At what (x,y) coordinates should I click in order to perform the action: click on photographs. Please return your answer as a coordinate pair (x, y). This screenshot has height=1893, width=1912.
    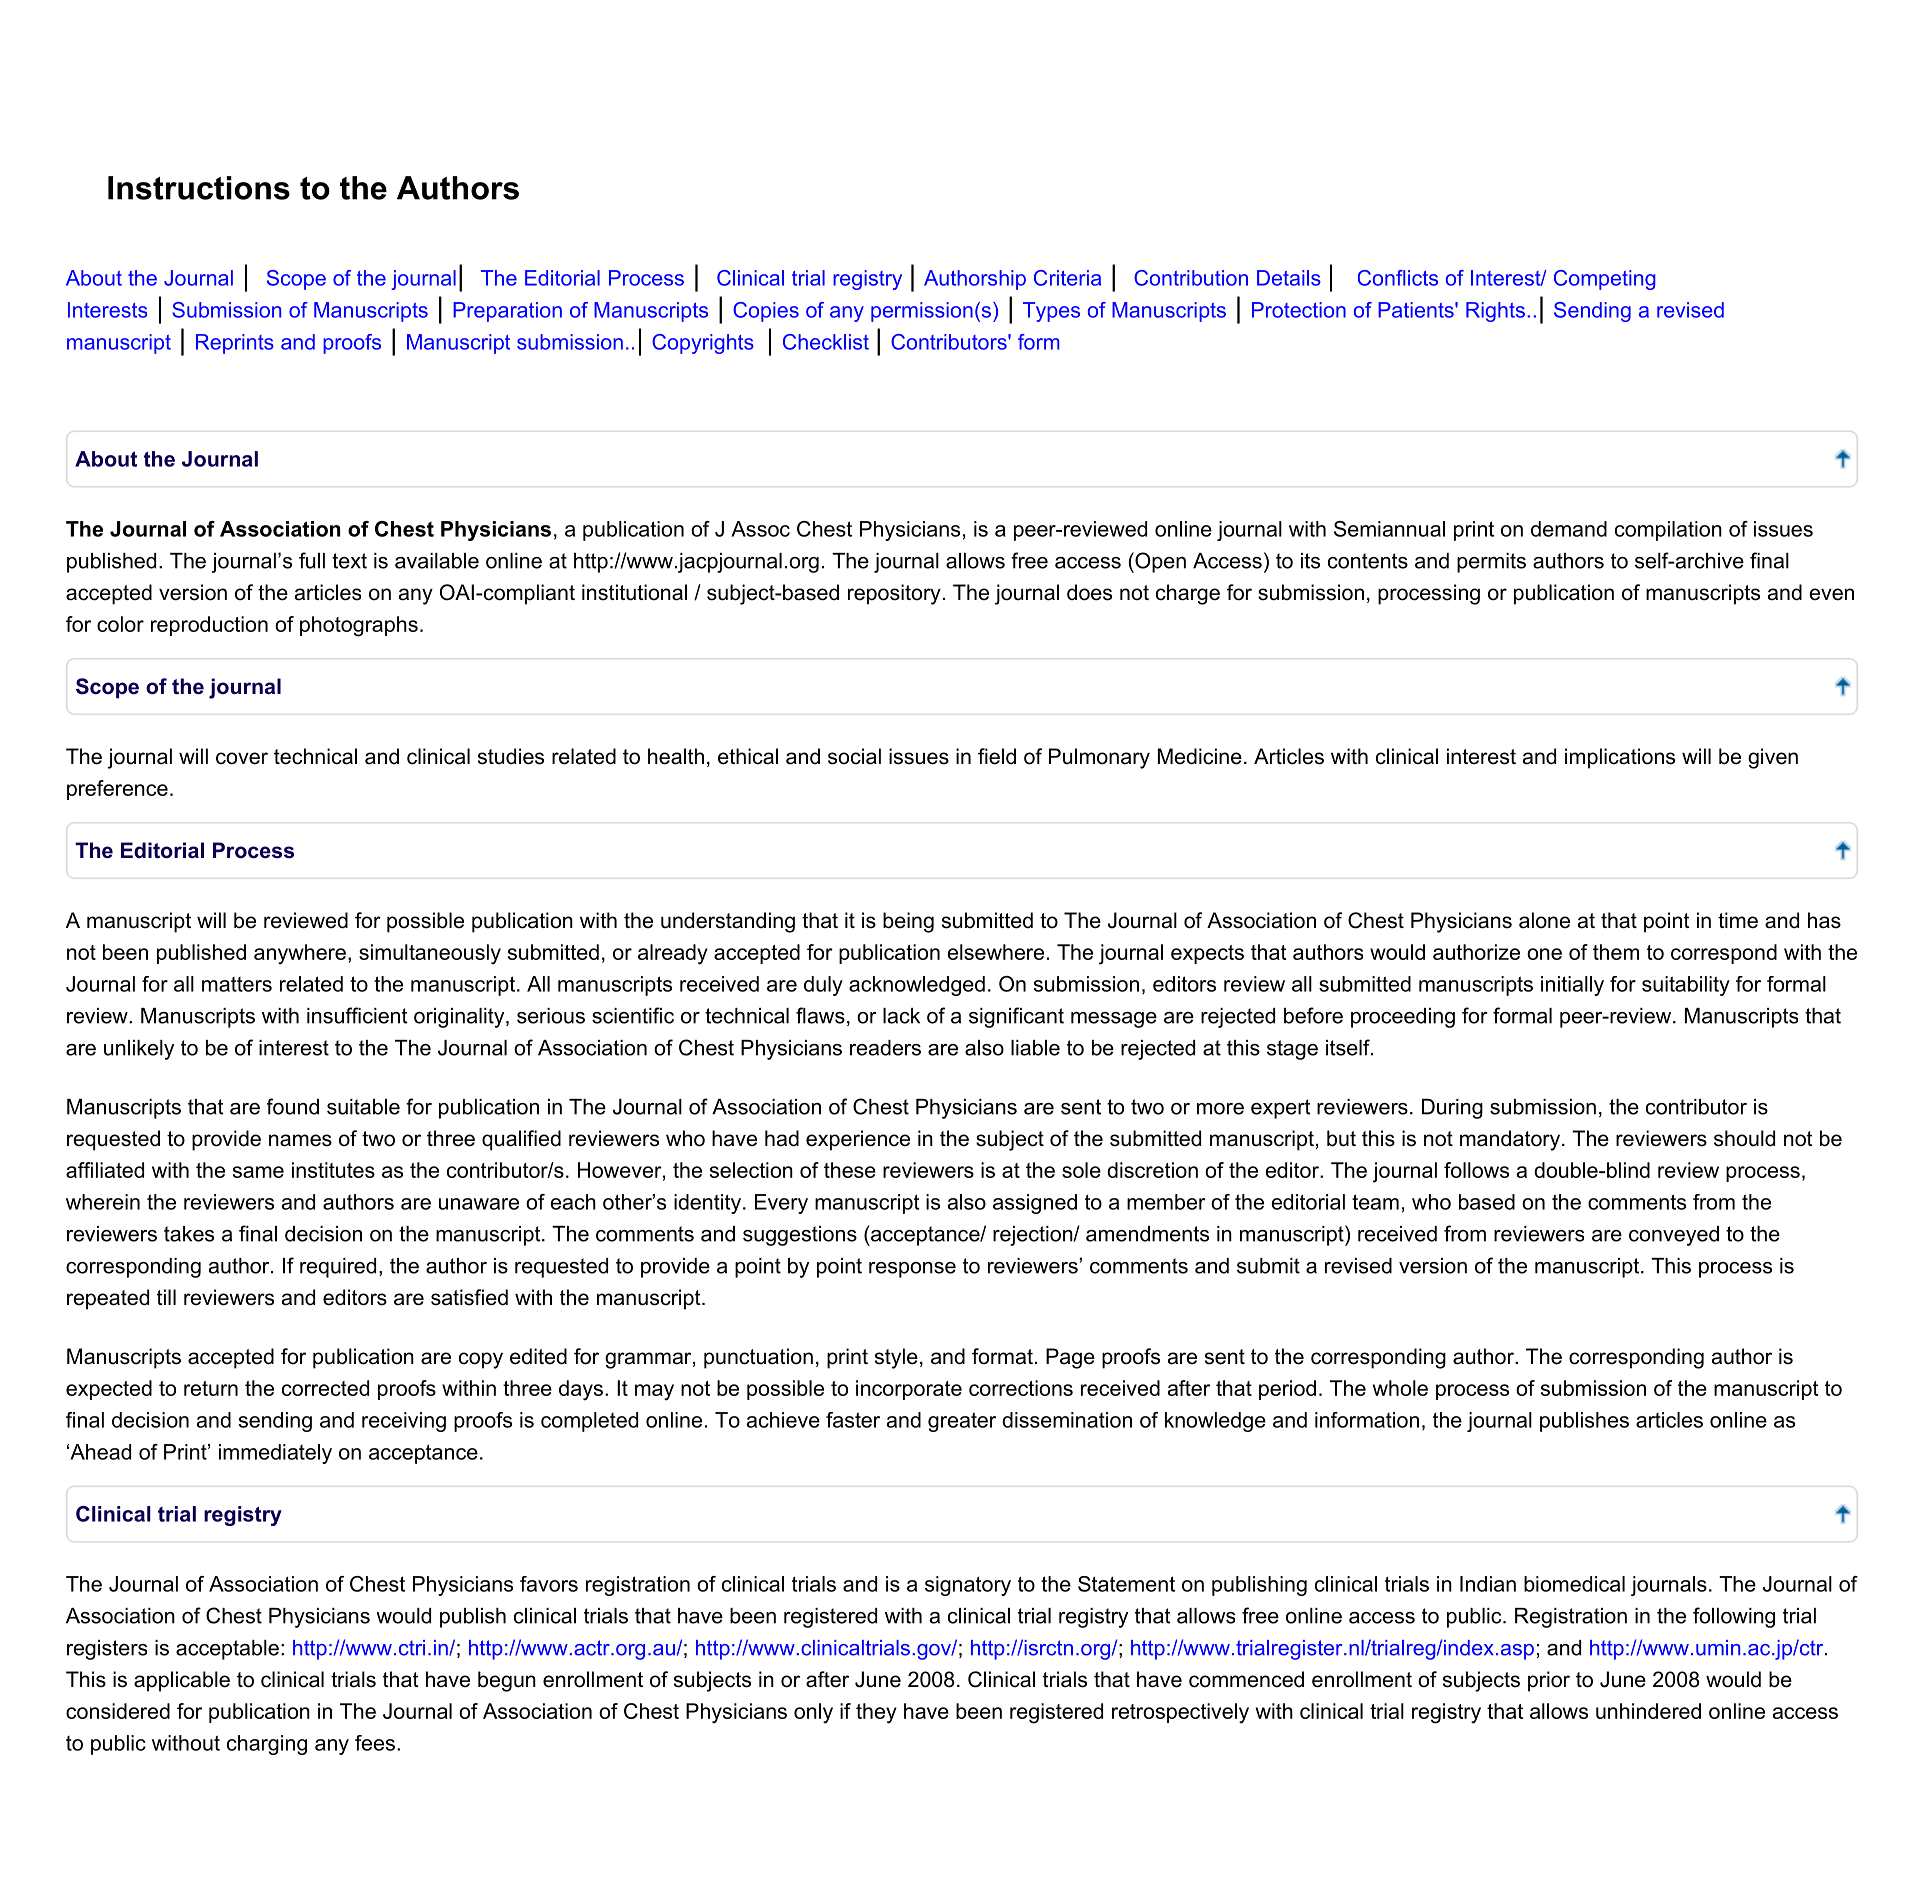
    Looking at the image, I should click on (359, 626).
